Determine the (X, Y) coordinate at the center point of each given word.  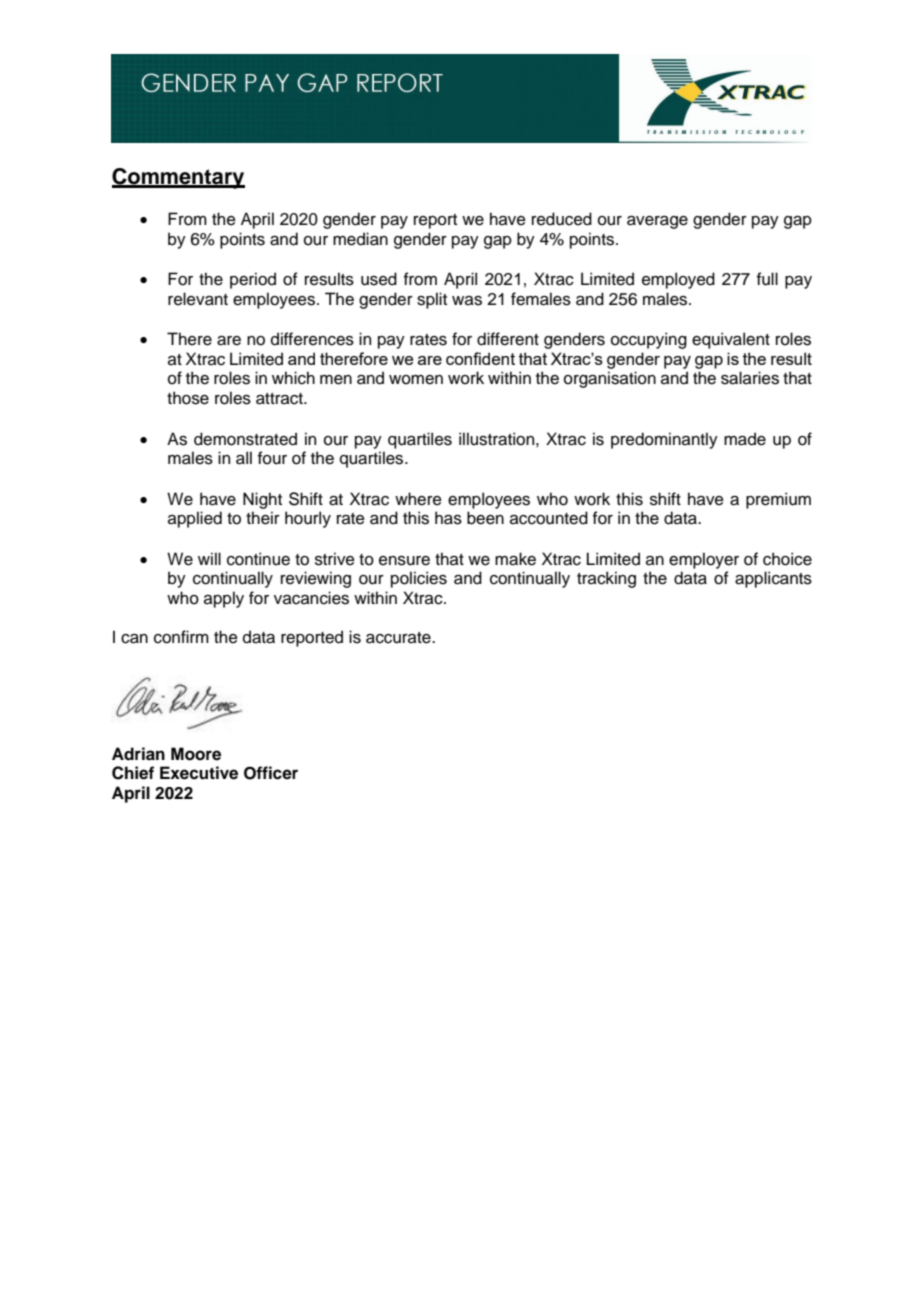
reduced (562, 219)
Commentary (178, 178)
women (416, 380)
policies (419, 579)
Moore (196, 754)
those (188, 398)
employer (704, 560)
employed (678, 280)
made (745, 439)
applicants (773, 579)
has (448, 518)
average (657, 222)
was (467, 301)
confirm (181, 637)
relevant (198, 299)
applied (195, 519)
